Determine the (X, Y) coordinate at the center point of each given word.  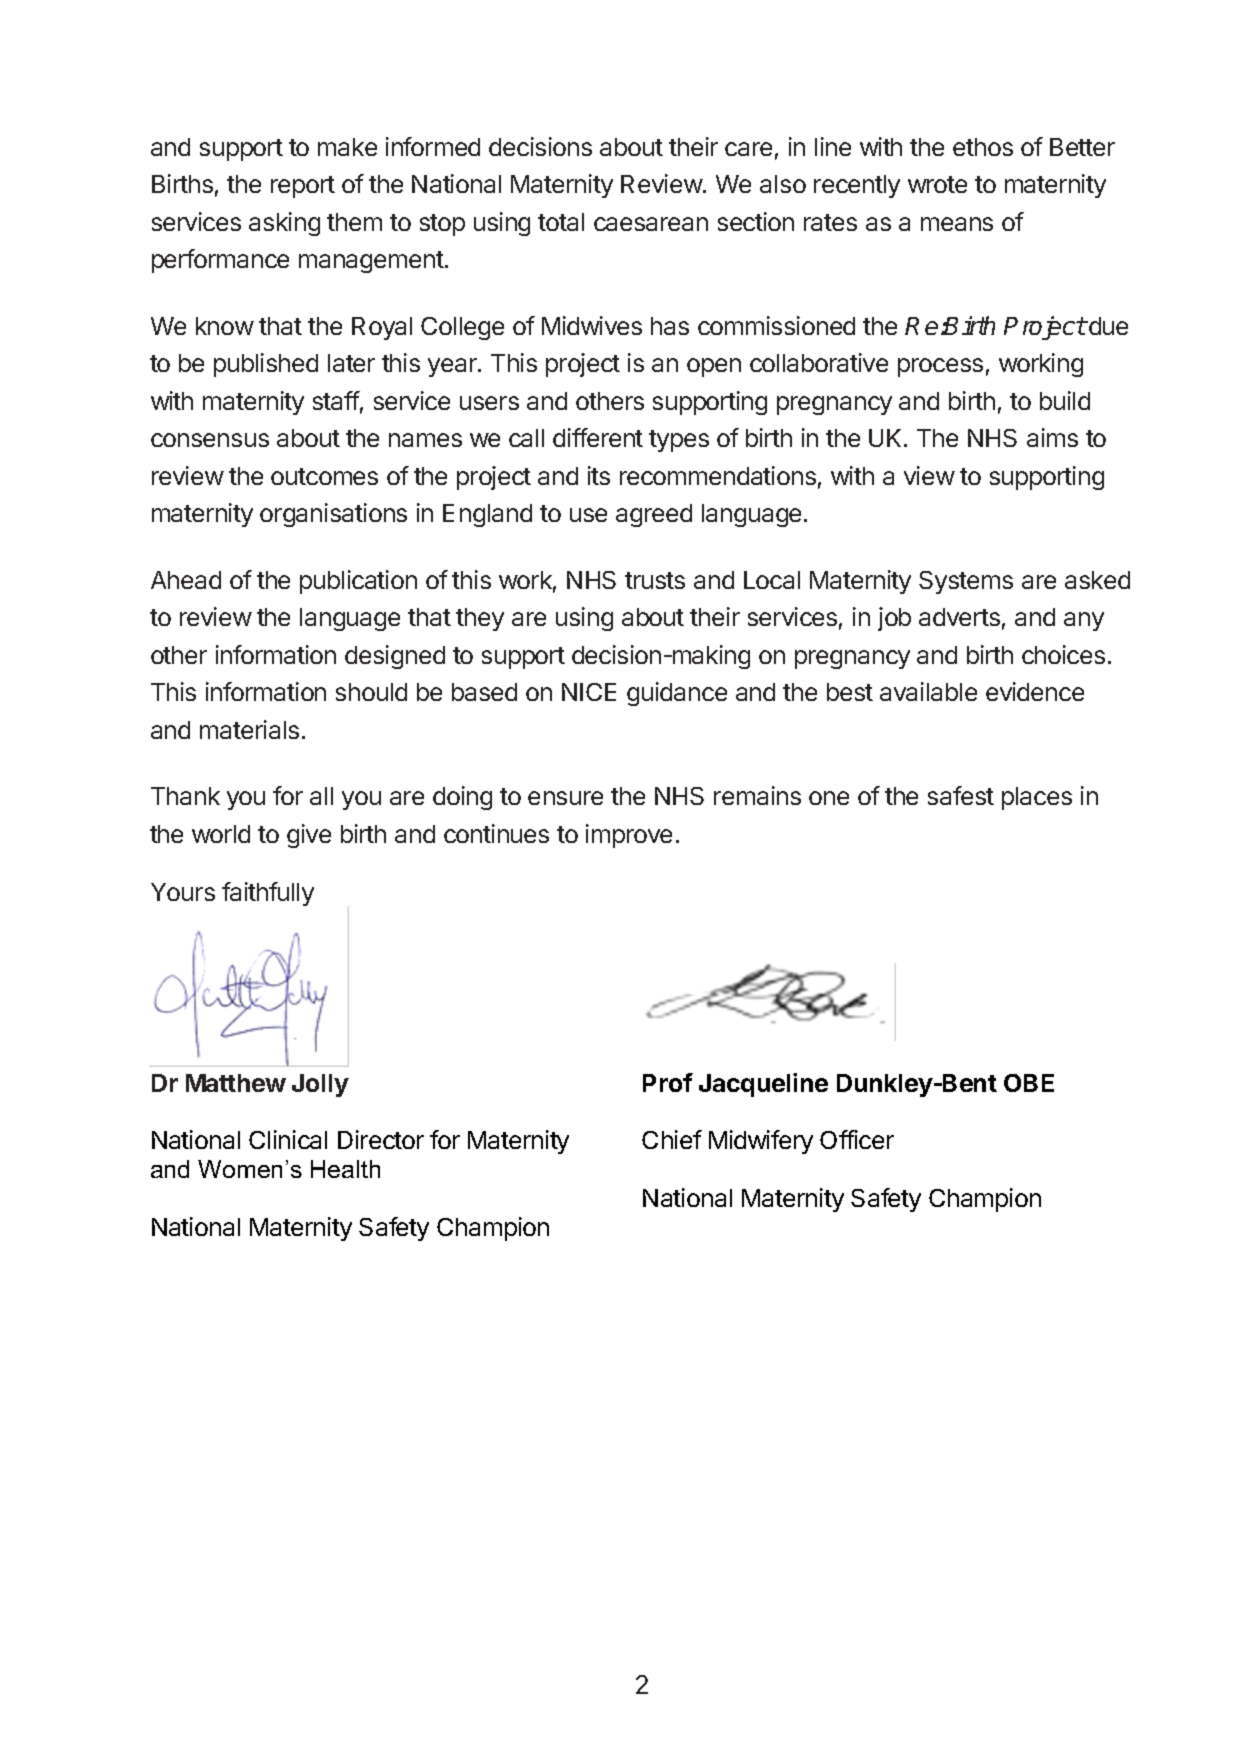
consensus (210, 440)
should (371, 692)
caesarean (651, 224)
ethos (983, 147)
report (303, 187)
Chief (672, 1139)
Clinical (288, 1139)
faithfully (268, 894)
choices (1063, 654)
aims (1052, 437)
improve (629, 836)
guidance (677, 694)
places (1037, 798)
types (679, 441)
